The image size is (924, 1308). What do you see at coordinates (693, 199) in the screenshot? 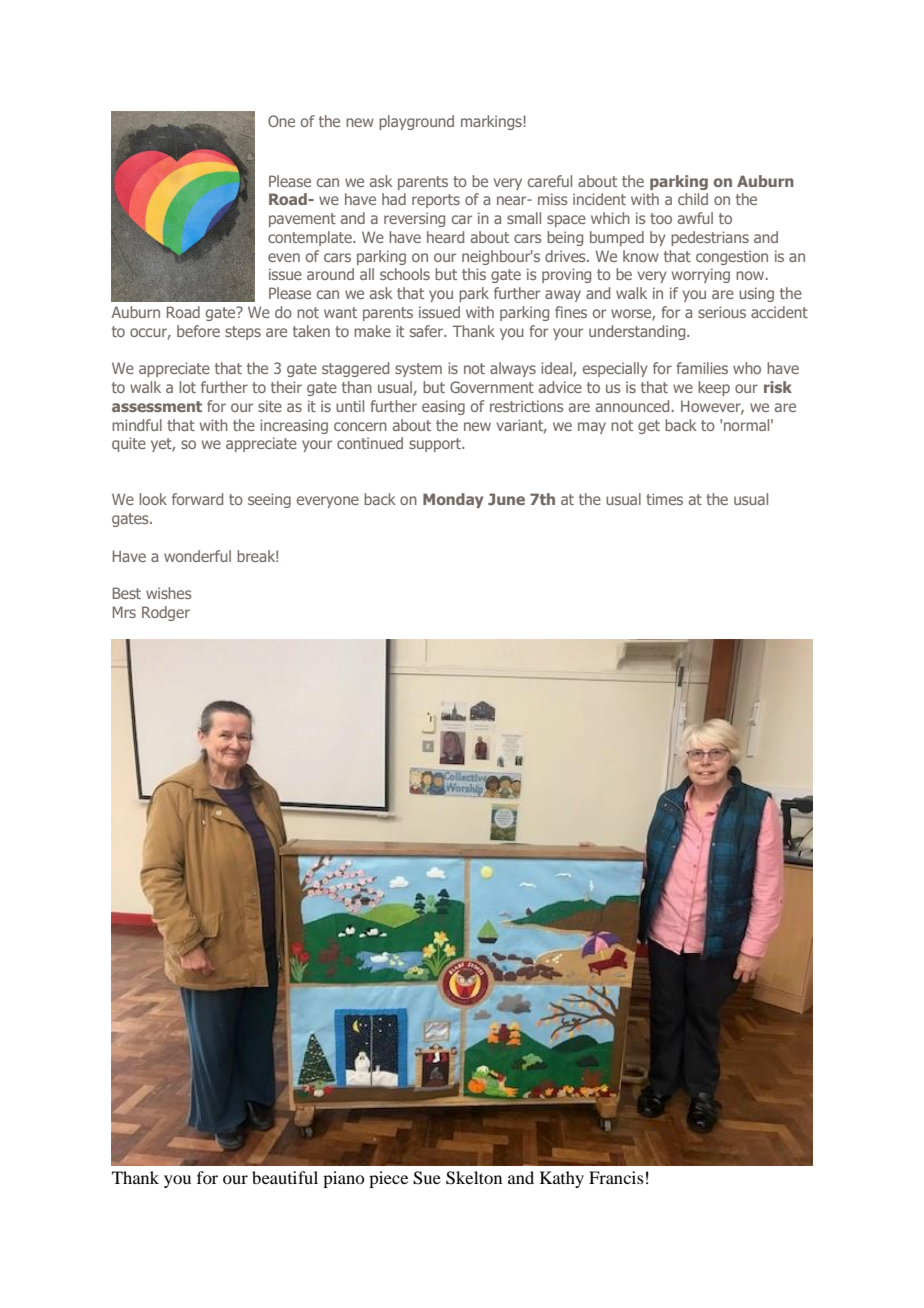
I see `child` at bounding box center [693, 199].
